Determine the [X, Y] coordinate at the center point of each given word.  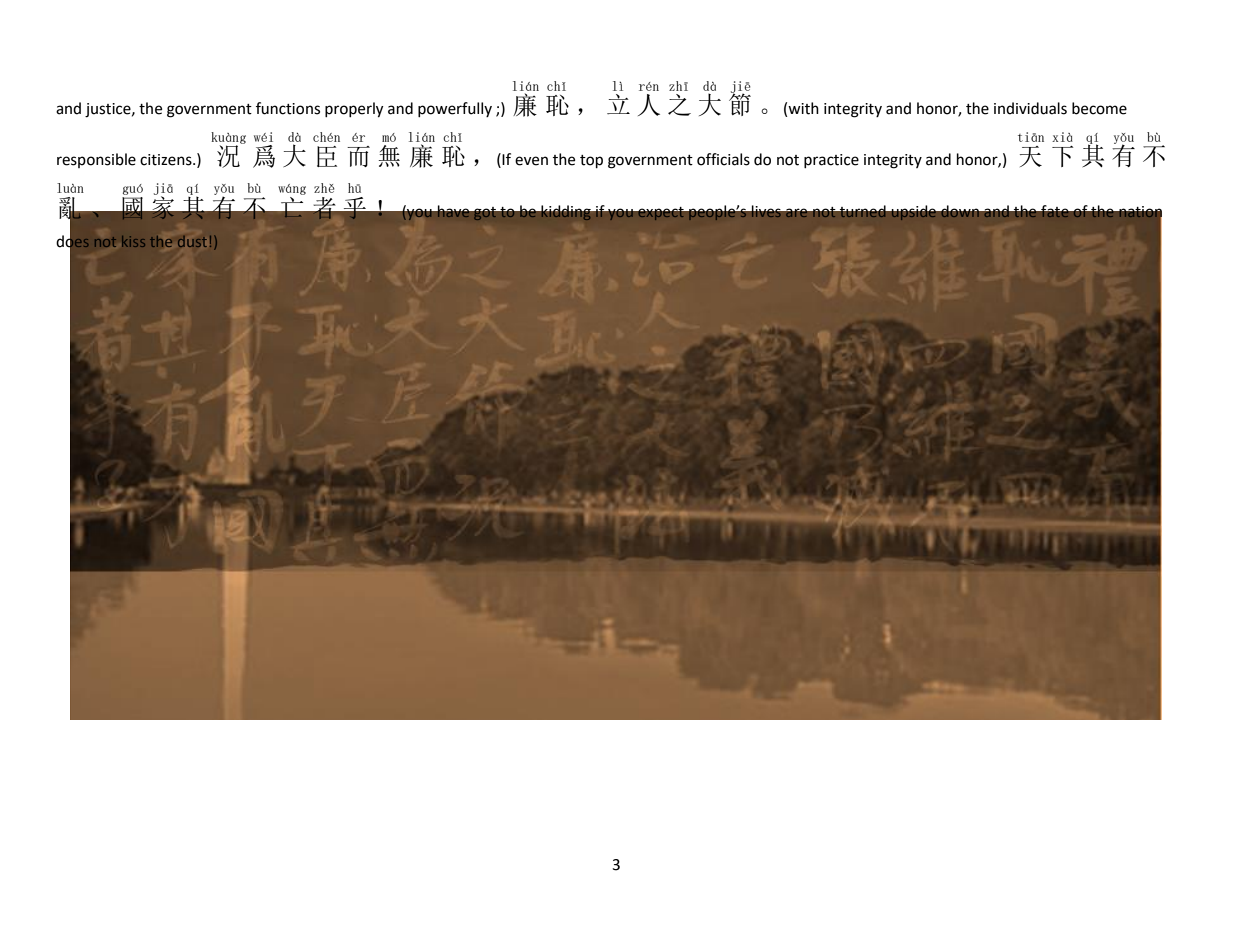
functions [288, 108]
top [591, 162]
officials [723, 159]
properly [354, 110]
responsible [96, 160]
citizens [167, 160]
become [1099, 108]
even [531, 161]
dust [192, 241]
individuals [1030, 108]
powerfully [455, 109]
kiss [133, 241]
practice [831, 161]
